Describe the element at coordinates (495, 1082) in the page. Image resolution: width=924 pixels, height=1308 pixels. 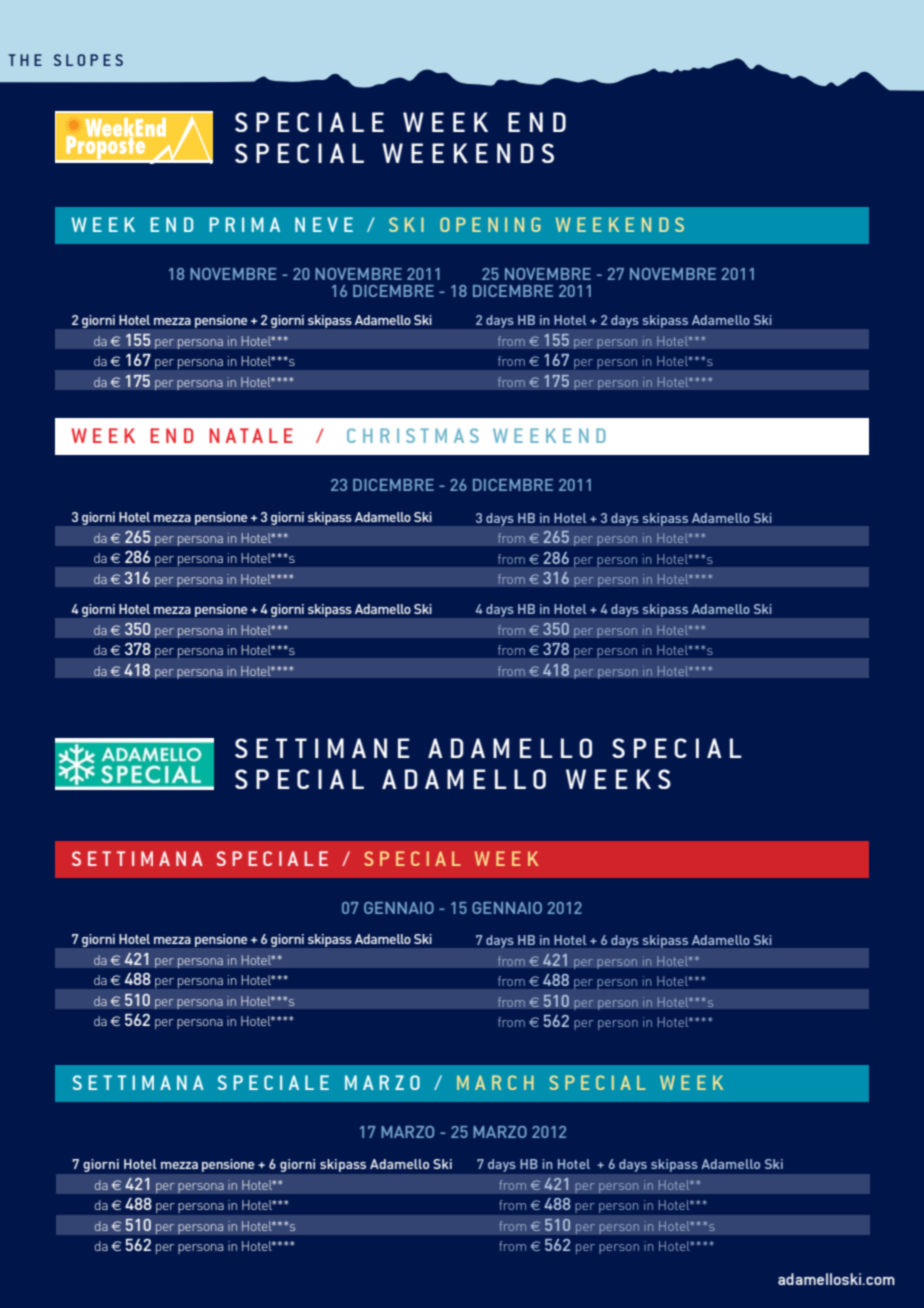
I see `MARCH` at that location.
